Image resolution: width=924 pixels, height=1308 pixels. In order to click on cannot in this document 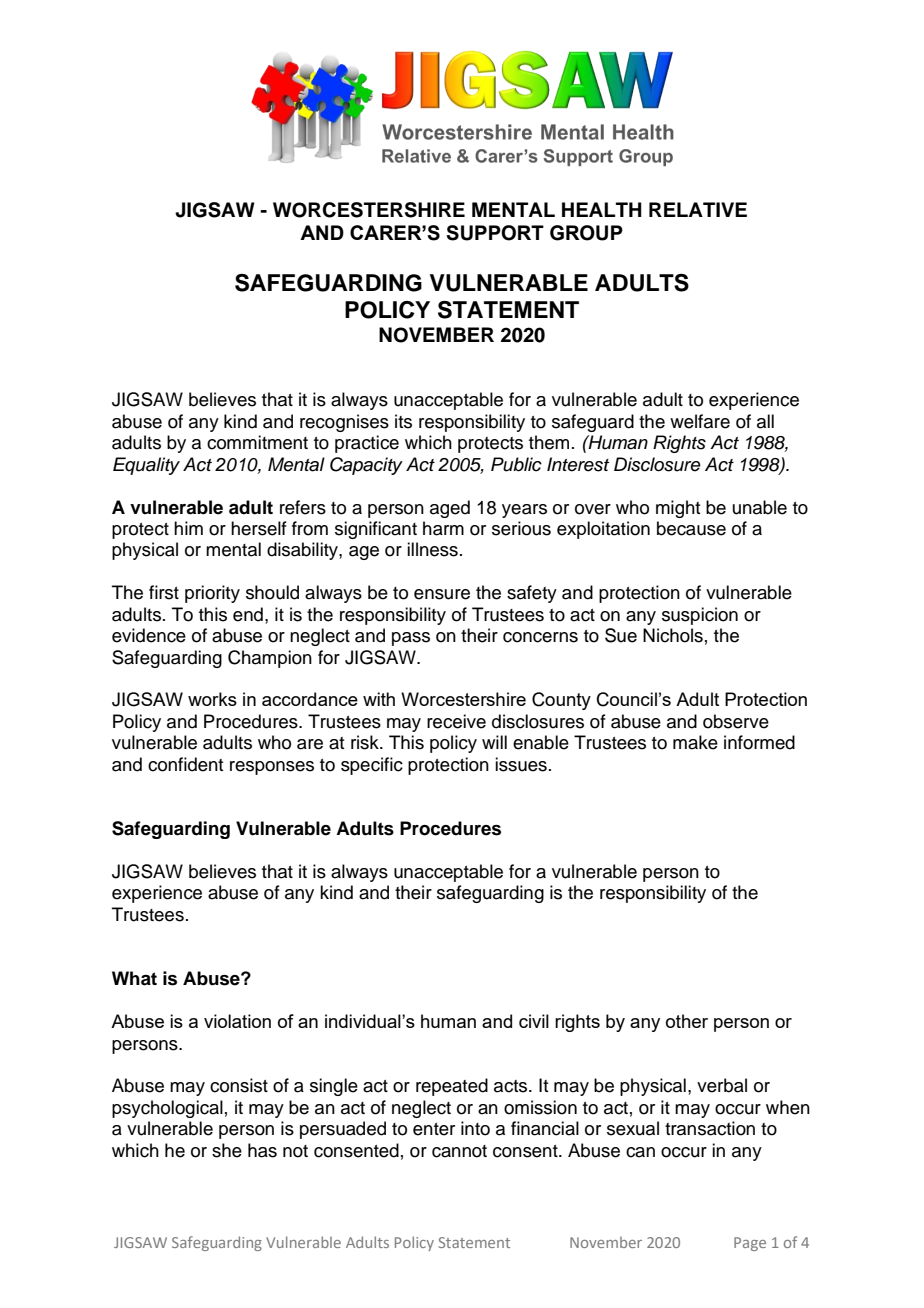, I will do `click(459, 1151)`.
